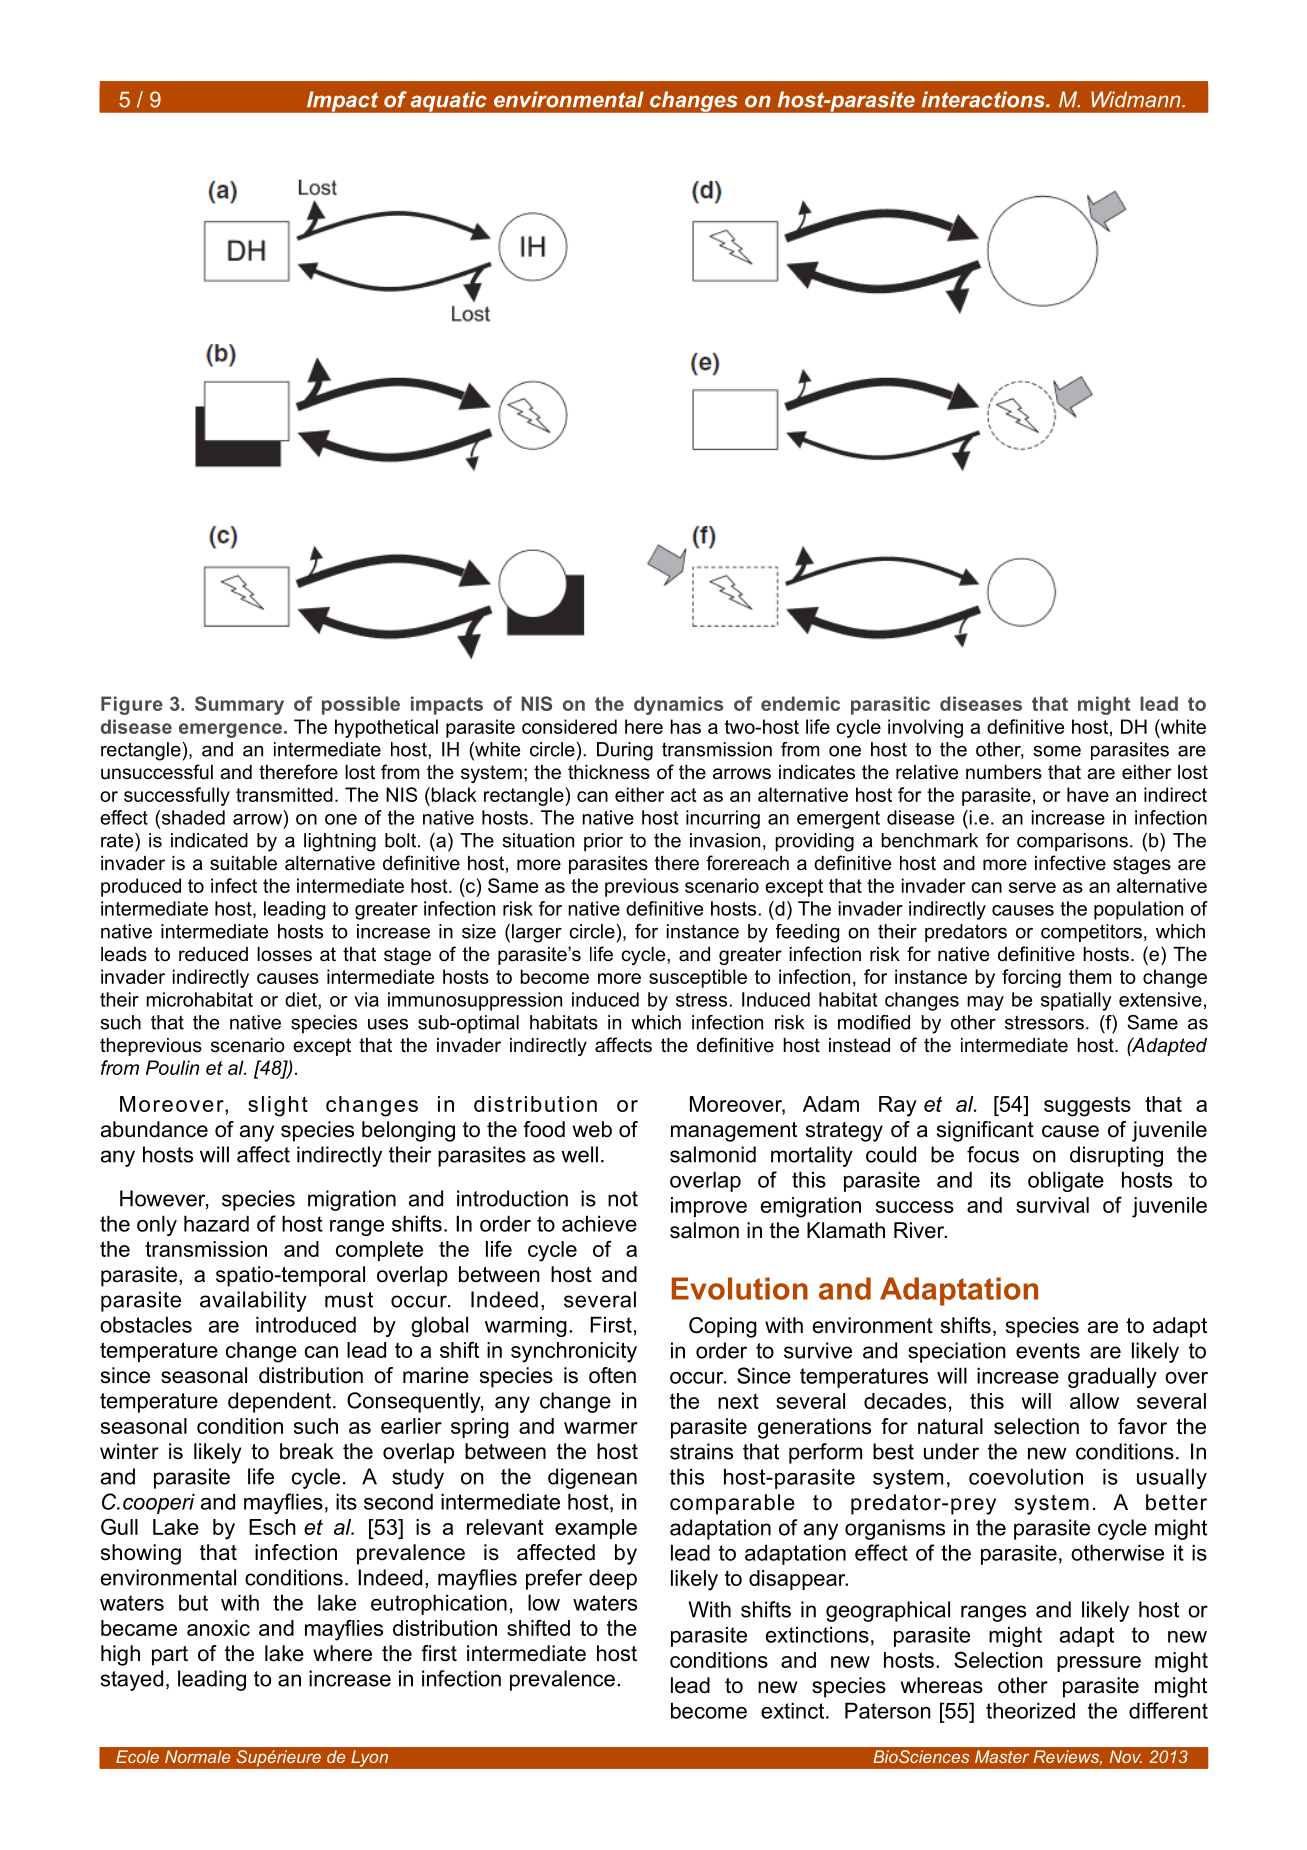 This document has width=1307, height=1850. Describe the element at coordinates (890, 705) in the document. I see `parasitic` at that location.
